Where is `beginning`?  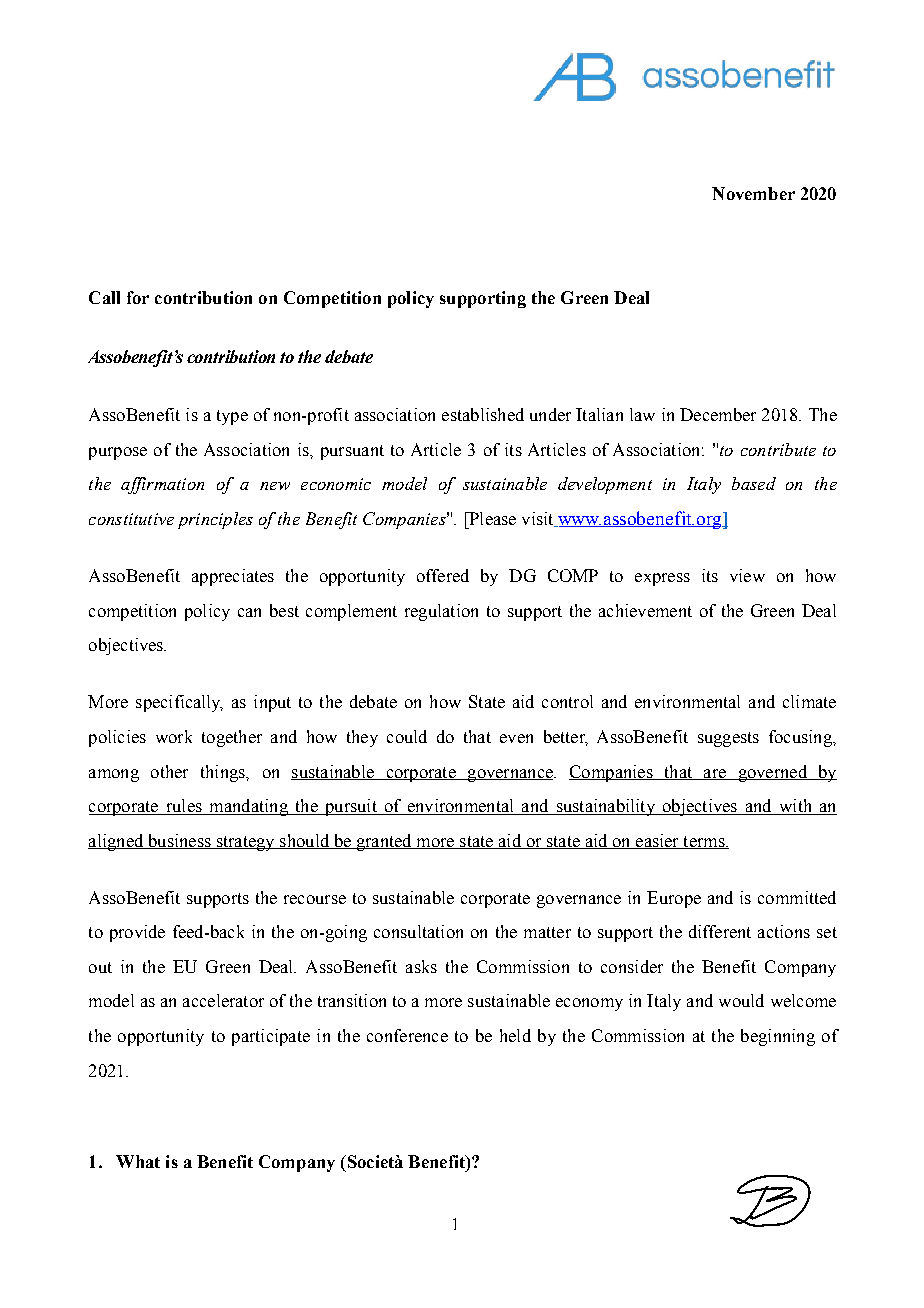 beginning is located at coordinates (778, 1037).
